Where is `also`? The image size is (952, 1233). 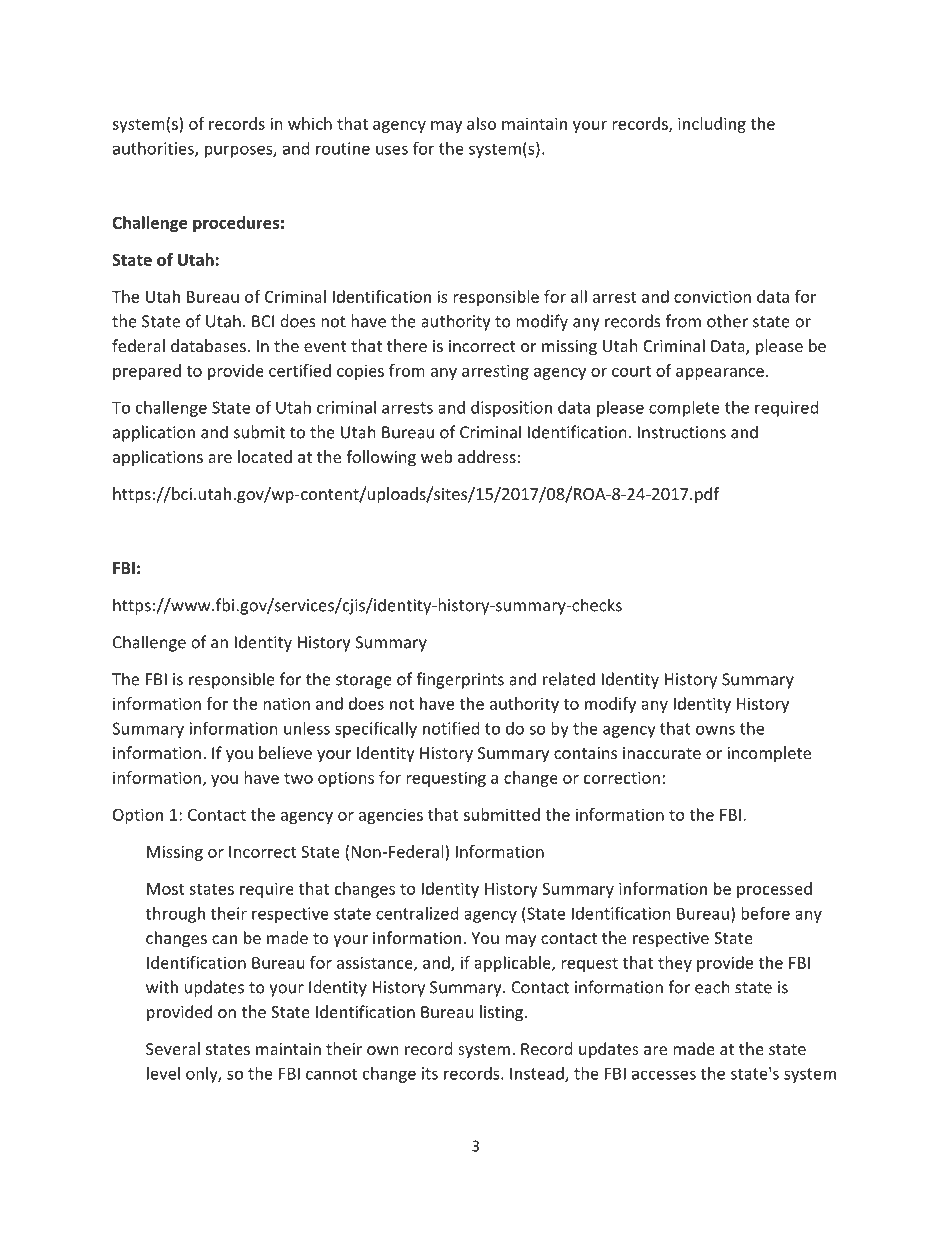
also is located at coordinates (481, 123).
